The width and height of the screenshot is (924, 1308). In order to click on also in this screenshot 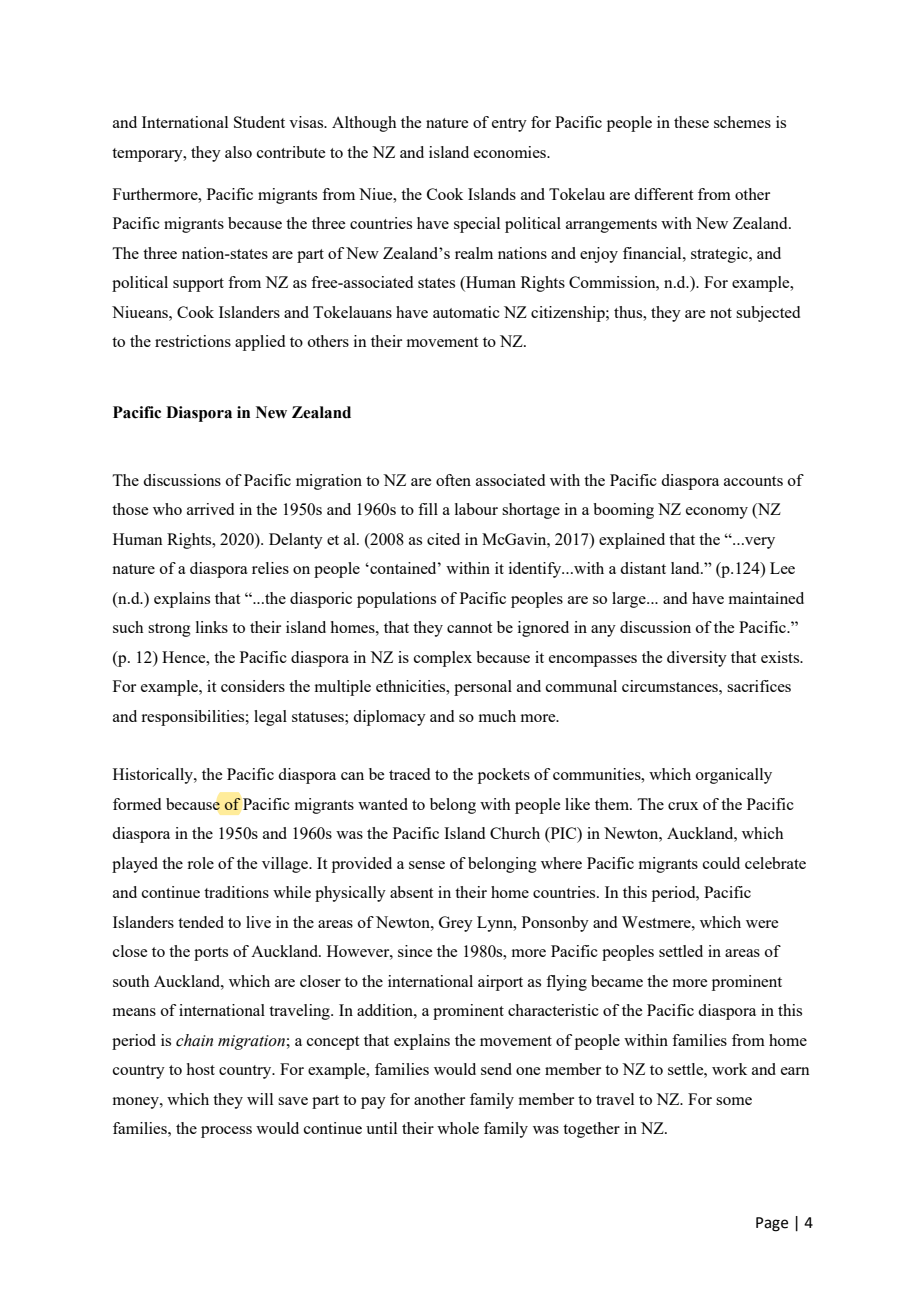, I will do `click(238, 152)`.
